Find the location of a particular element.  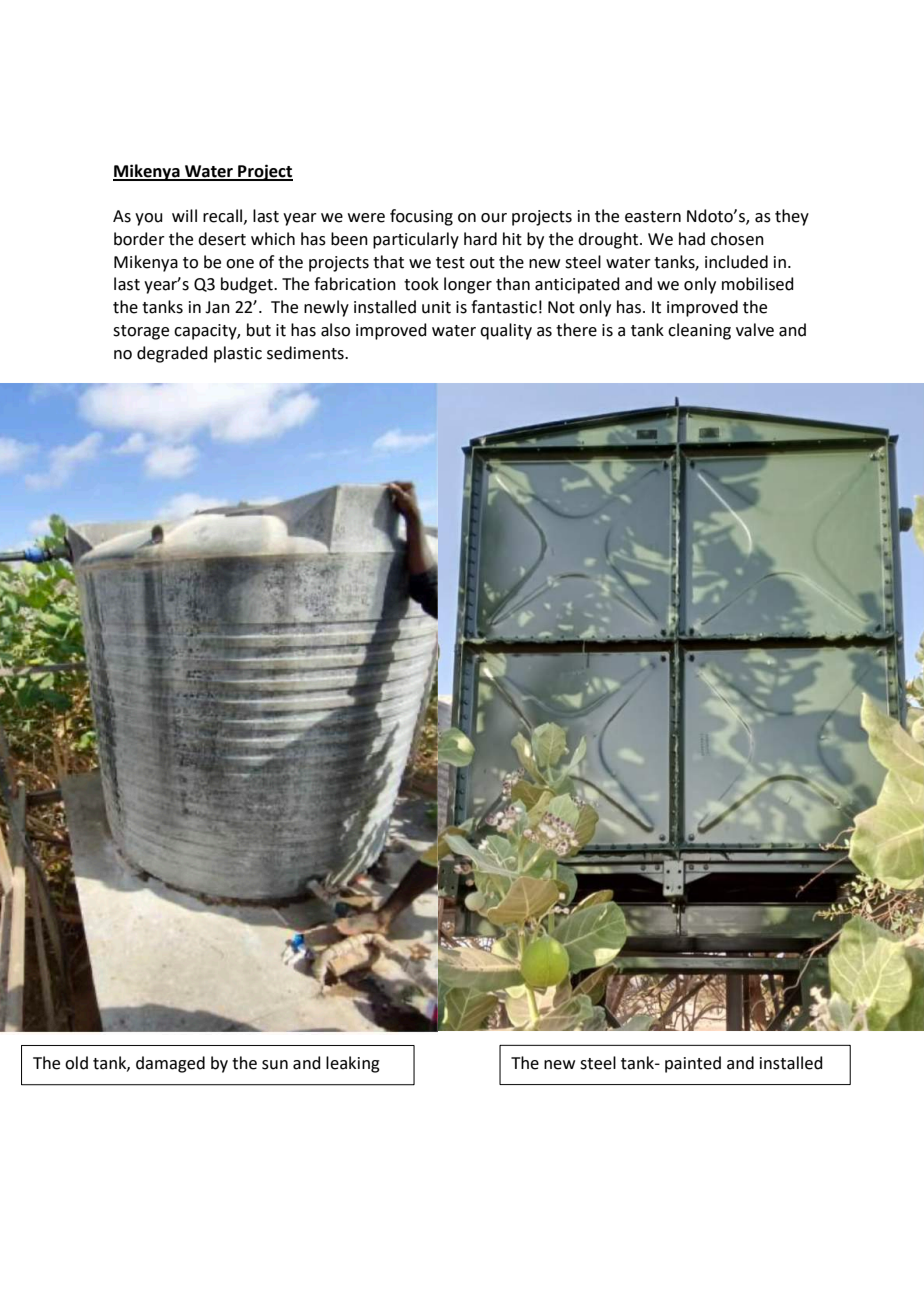

degraded is located at coordinates (172, 354).
